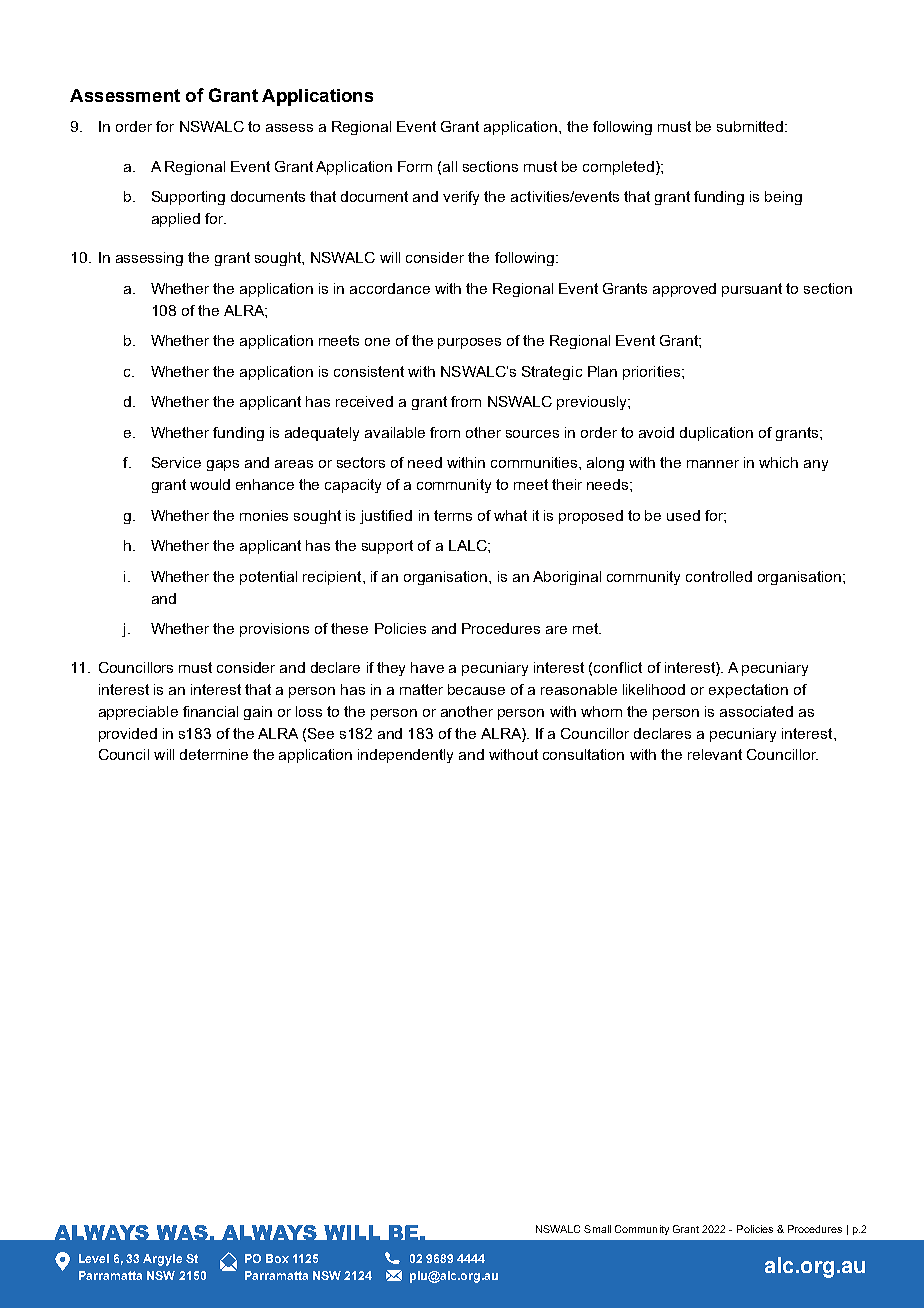 The height and width of the screenshot is (1308, 924). I want to click on duplication, so click(716, 434).
